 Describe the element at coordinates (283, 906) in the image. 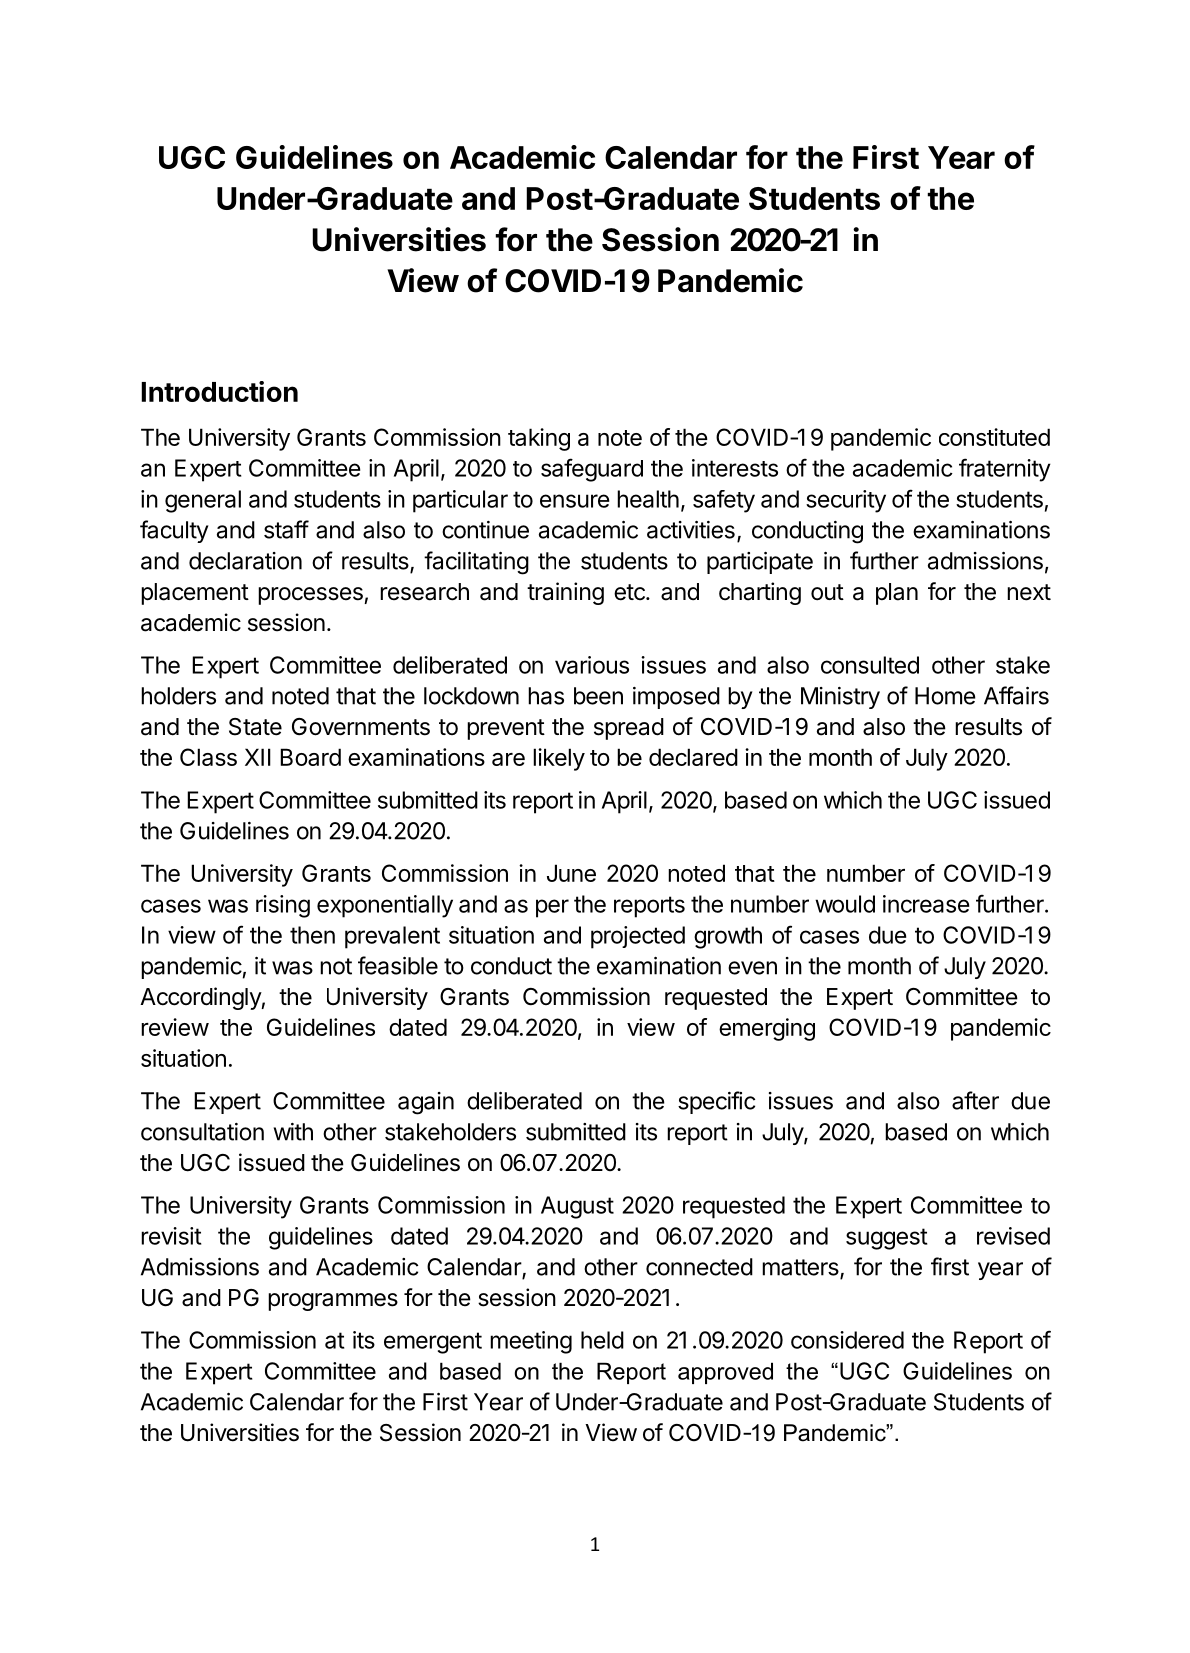

I see `rising` at that location.
